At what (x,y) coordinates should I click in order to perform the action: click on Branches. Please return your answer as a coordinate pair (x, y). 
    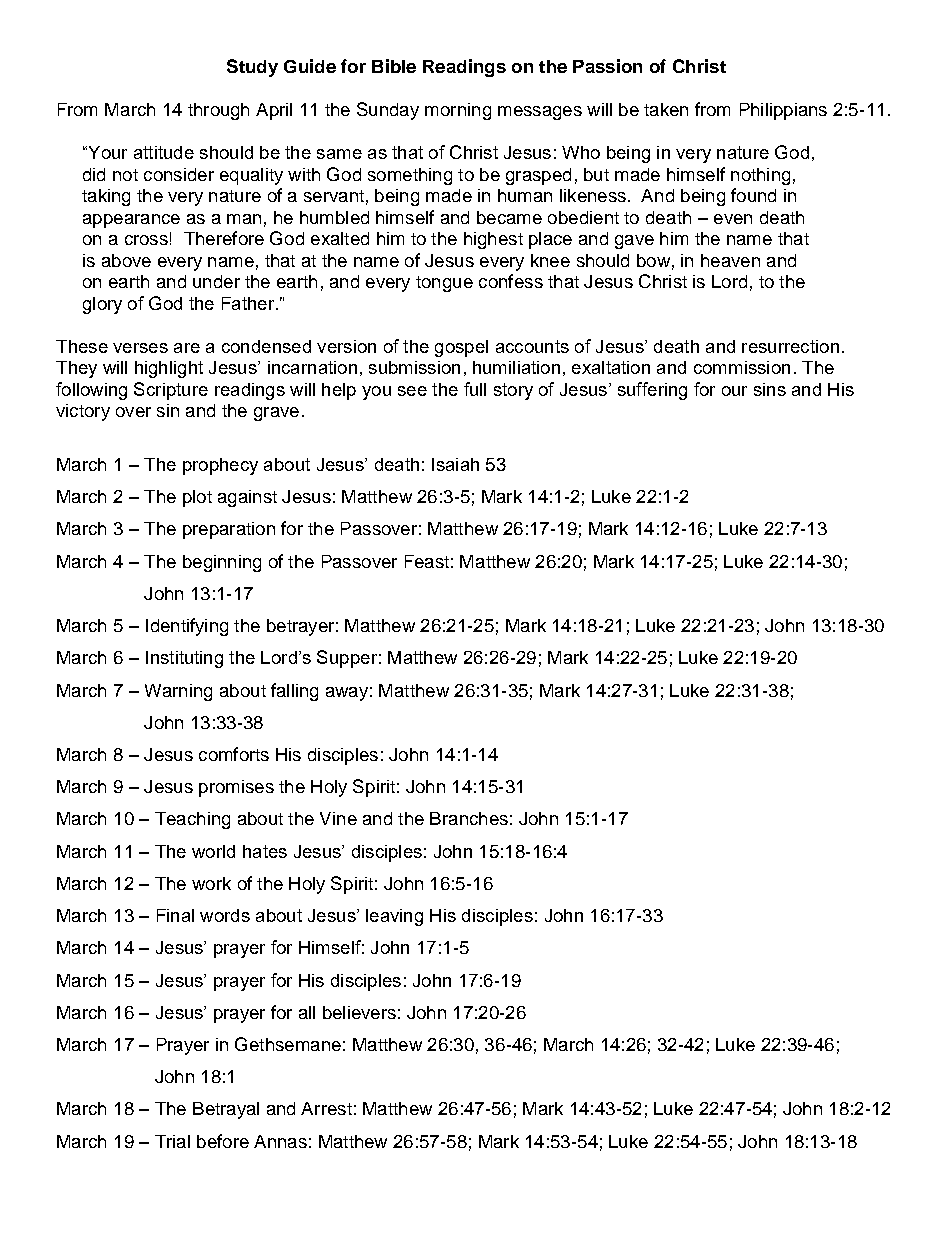
    Looking at the image, I should click on (469, 818).
